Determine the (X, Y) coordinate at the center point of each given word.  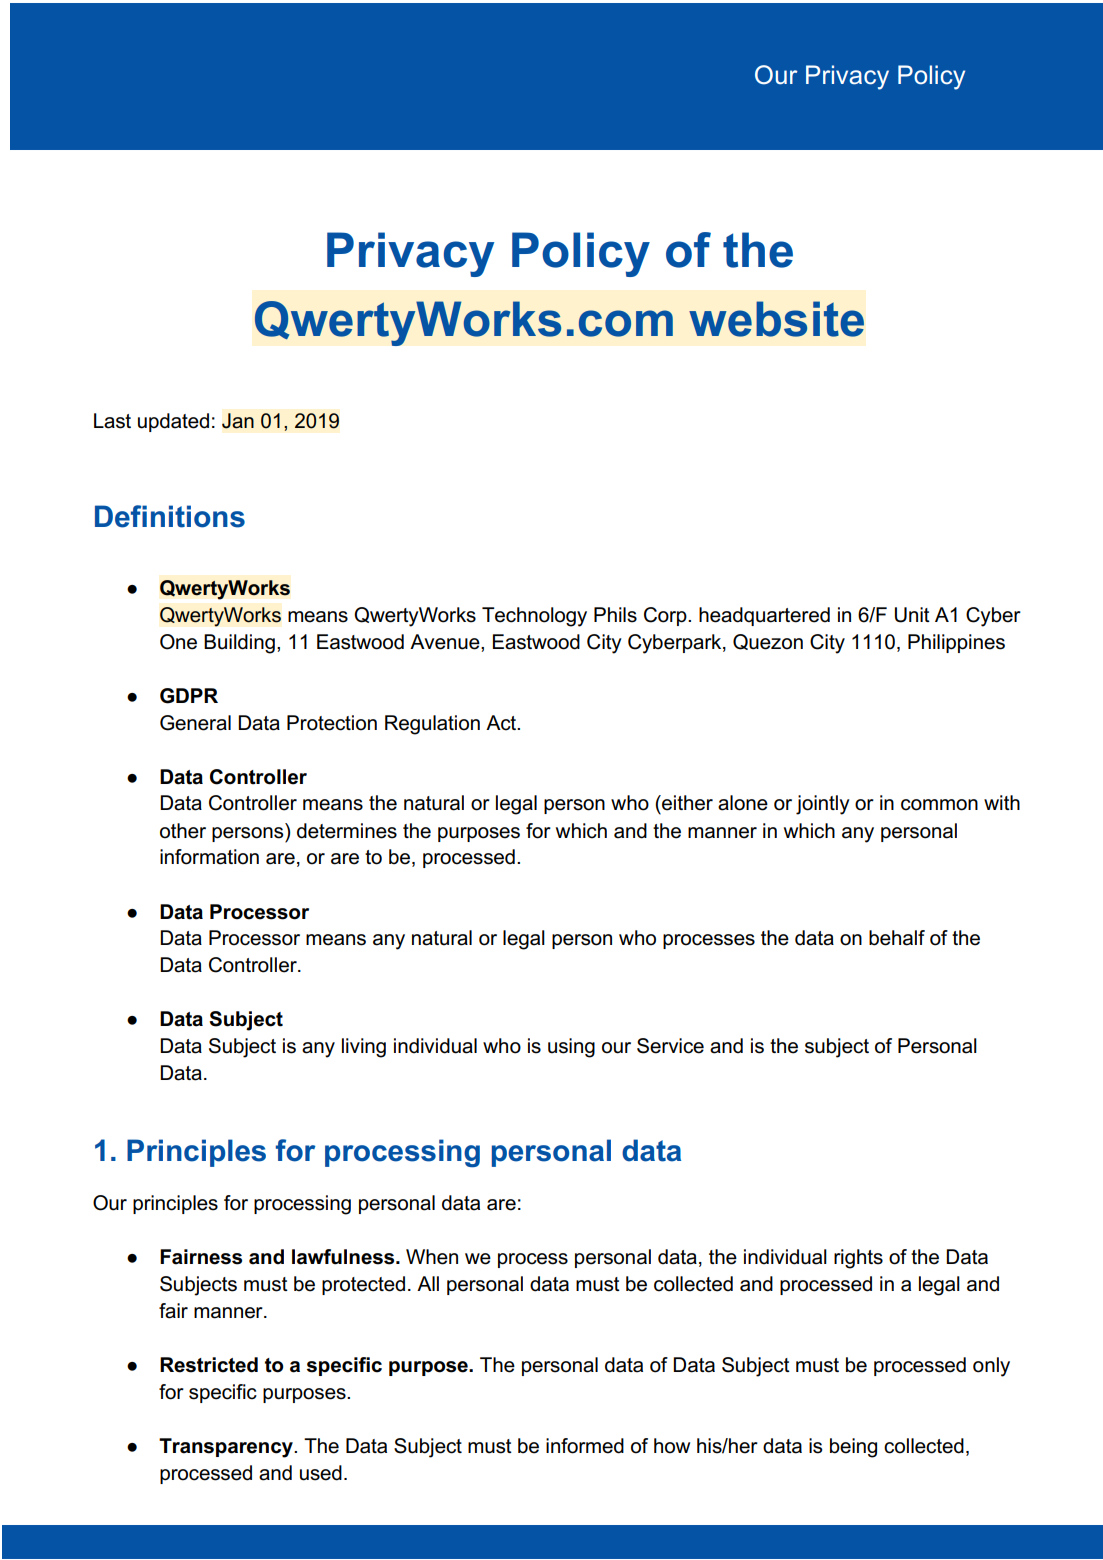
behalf (897, 938)
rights (858, 1259)
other (183, 831)
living (364, 1048)
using (571, 1048)
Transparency (227, 1448)
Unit (912, 615)
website (776, 319)
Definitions (170, 516)
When (432, 1257)
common (939, 805)
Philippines (956, 643)
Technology (534, 617)
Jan (238, 421)
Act (502, 723)
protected (363, 1285)
